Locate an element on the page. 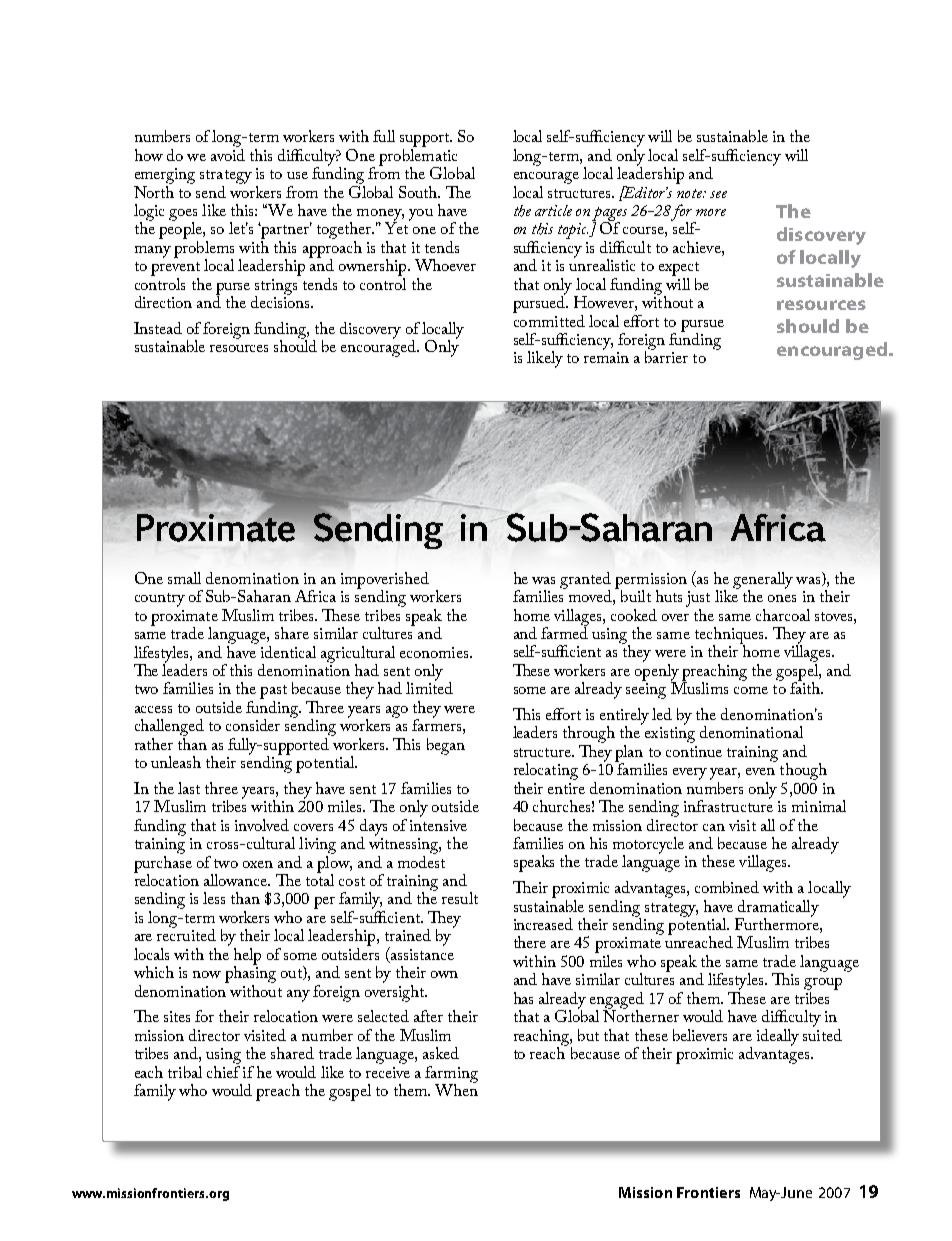 Image resolution: width=952 pixels, height=1241 pixels. note is located at coordinates (691, 193).
